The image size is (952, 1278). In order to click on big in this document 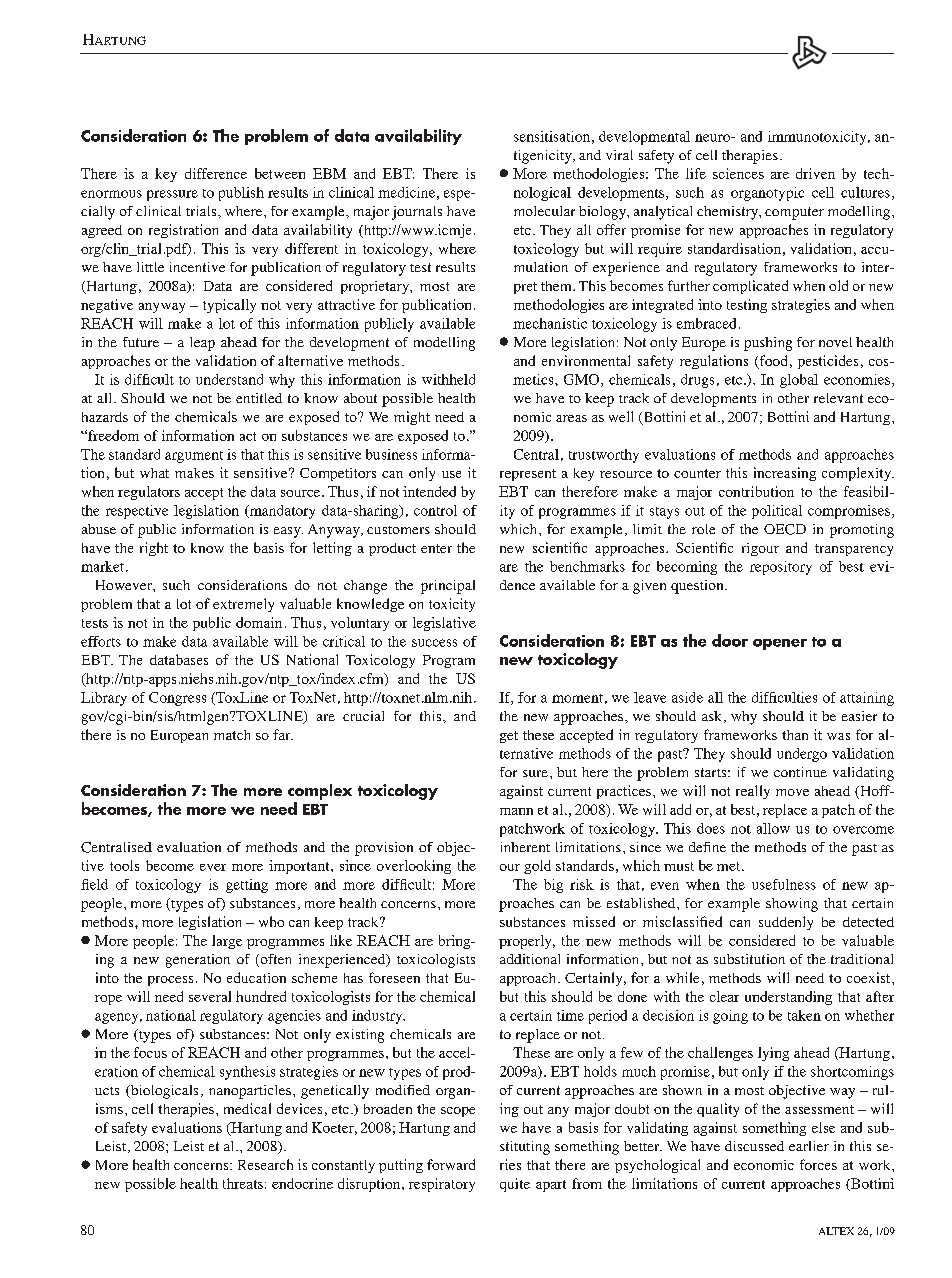, I will do `click(553, 886)`.
